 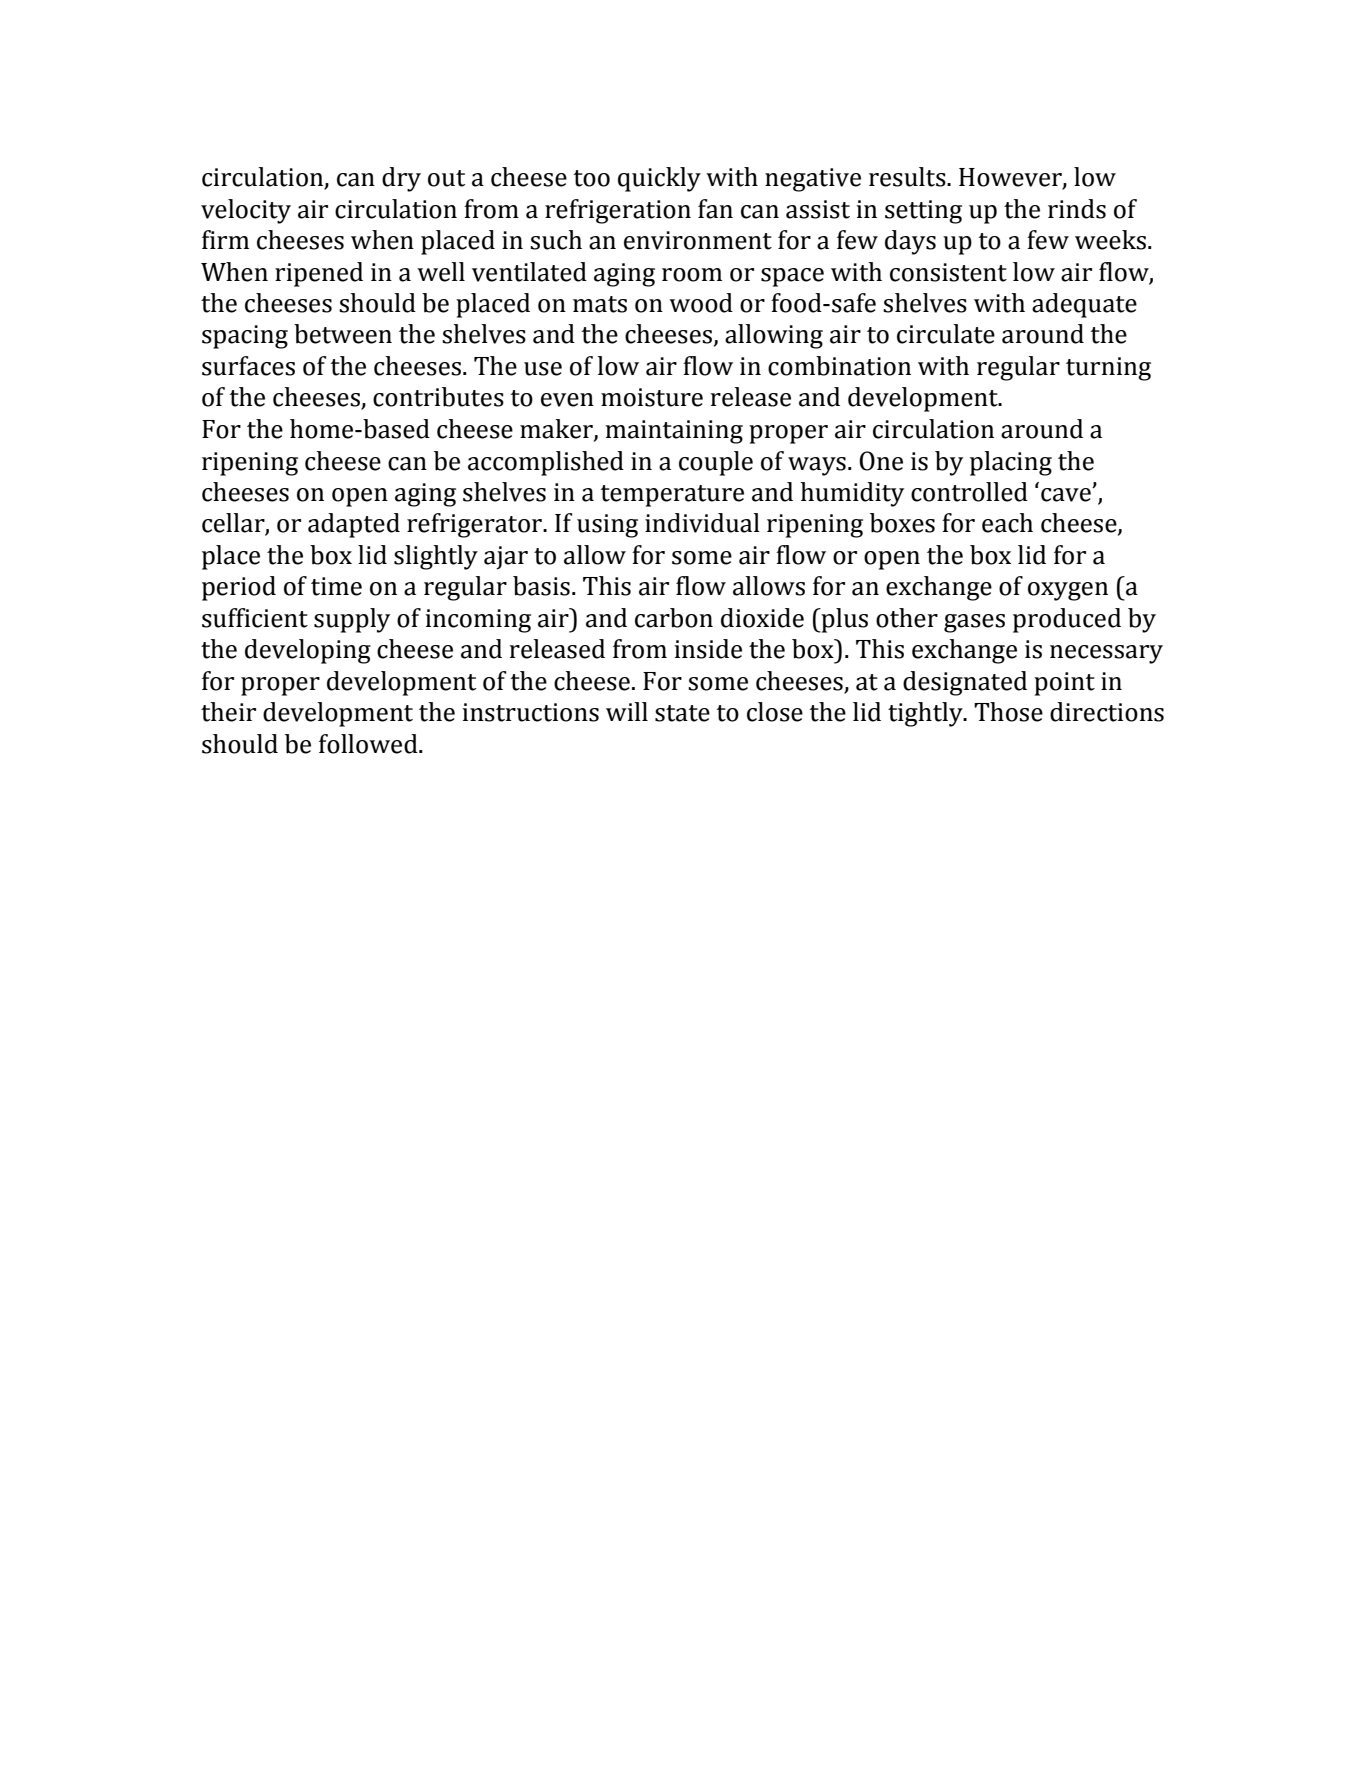 I want to click on followed, so click(x=369, y=744).
